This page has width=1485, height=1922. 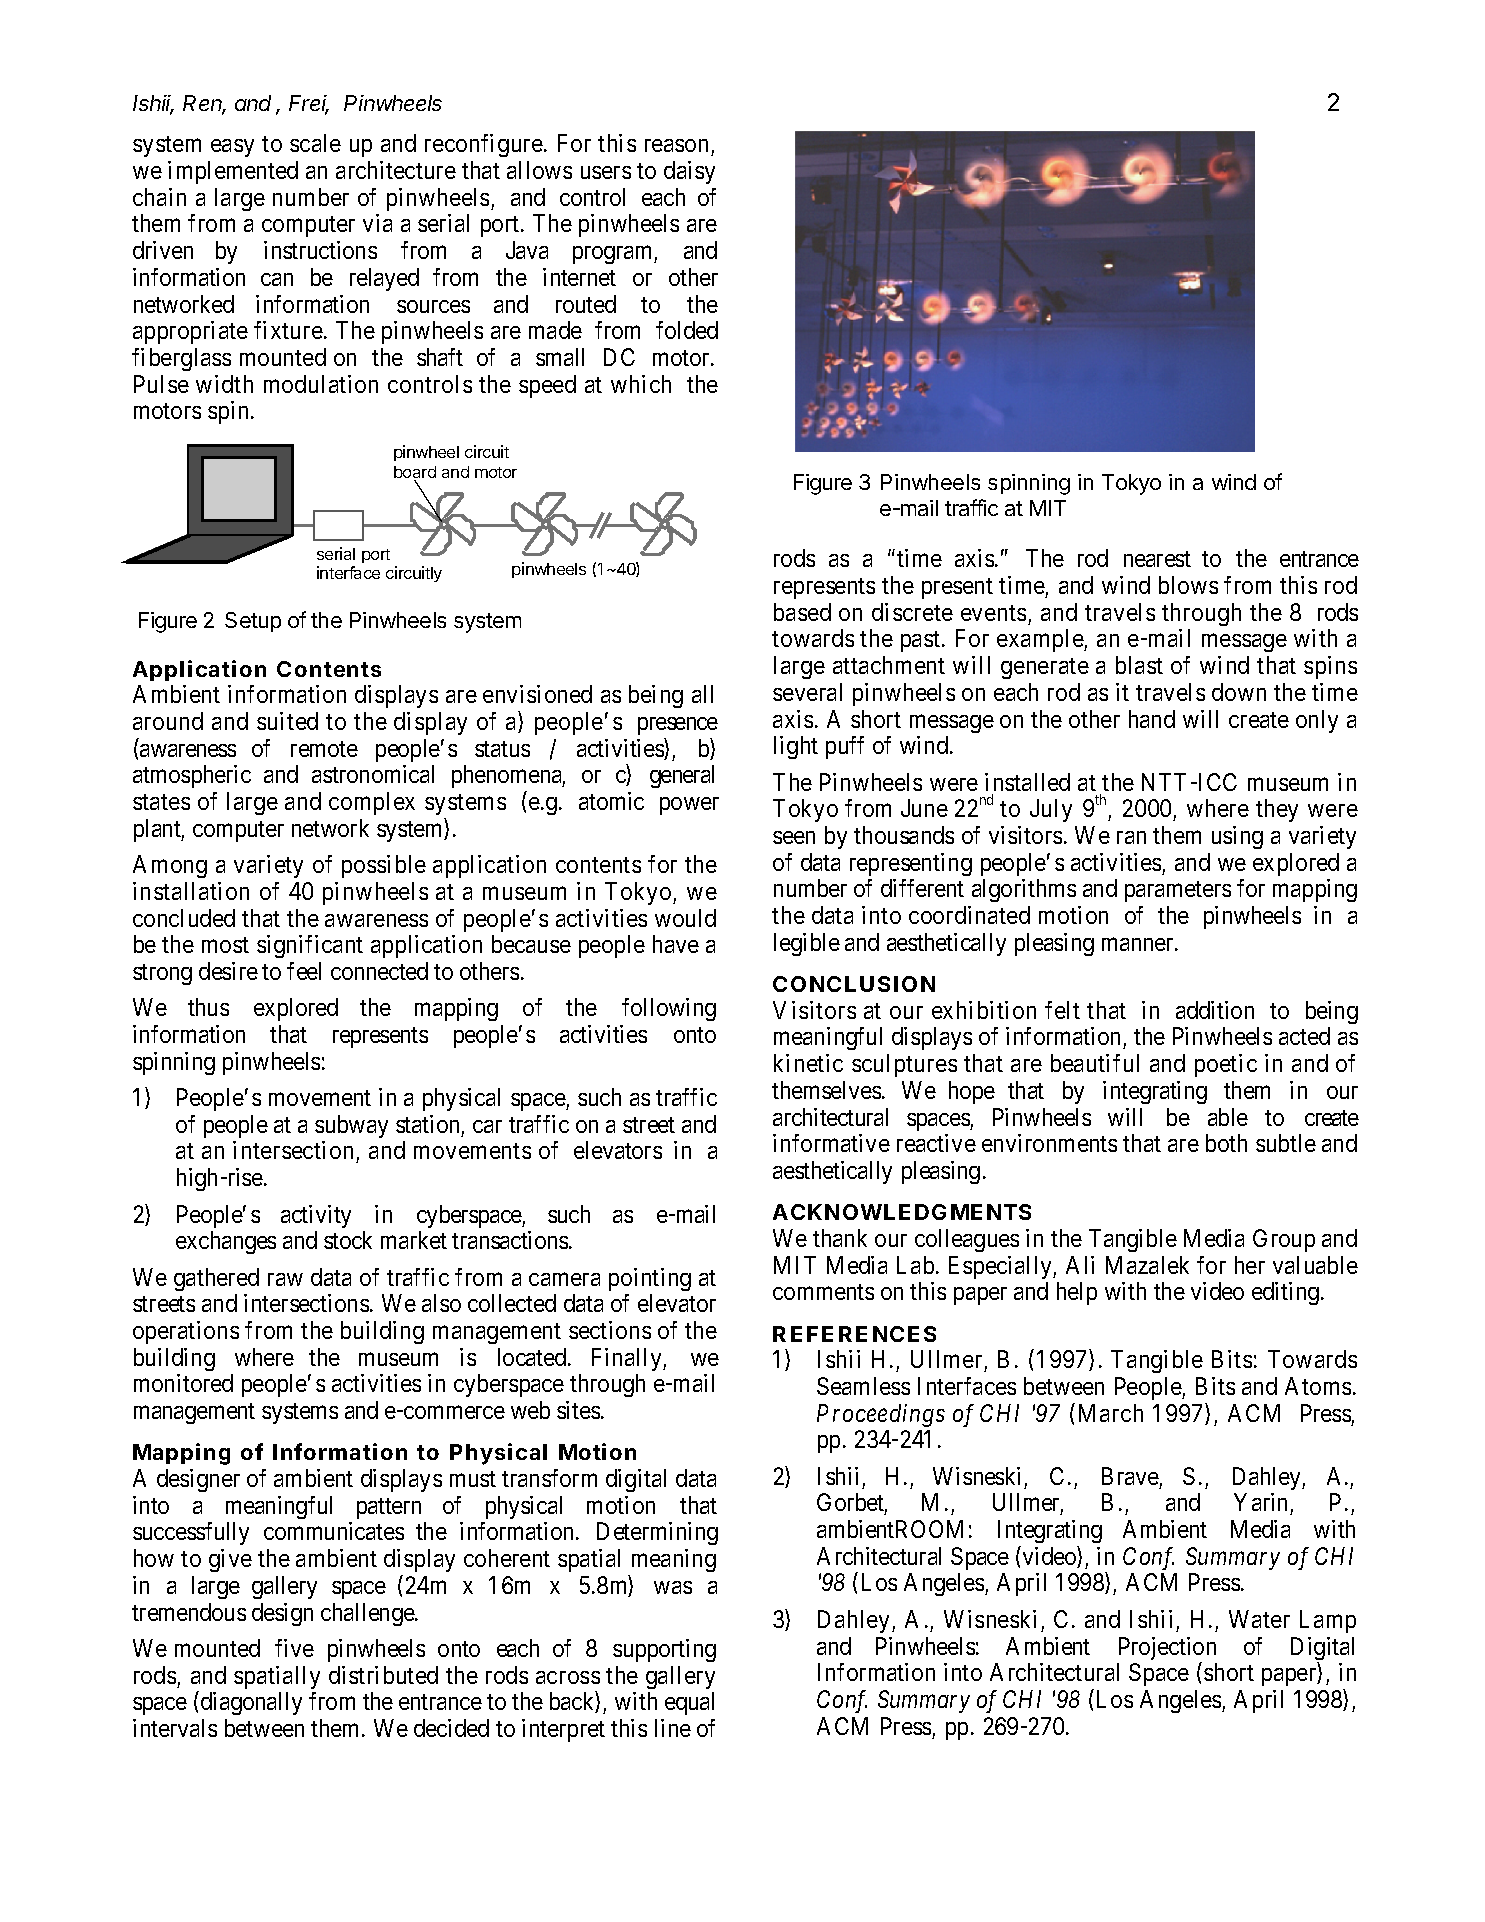 I want to click on significant, so click(x=310, y=946).
